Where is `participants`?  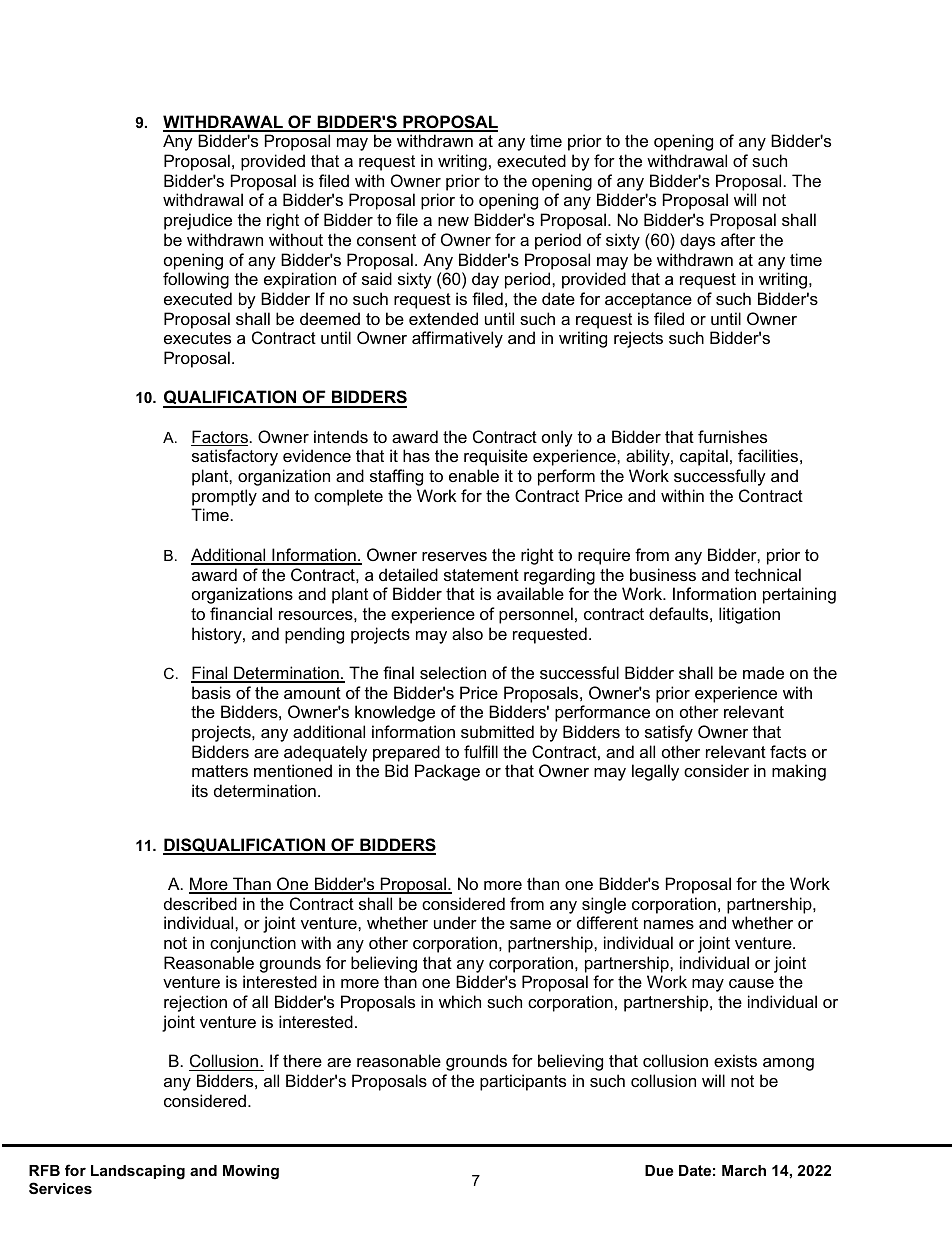 participants is located at coordinates (523, 1082).
